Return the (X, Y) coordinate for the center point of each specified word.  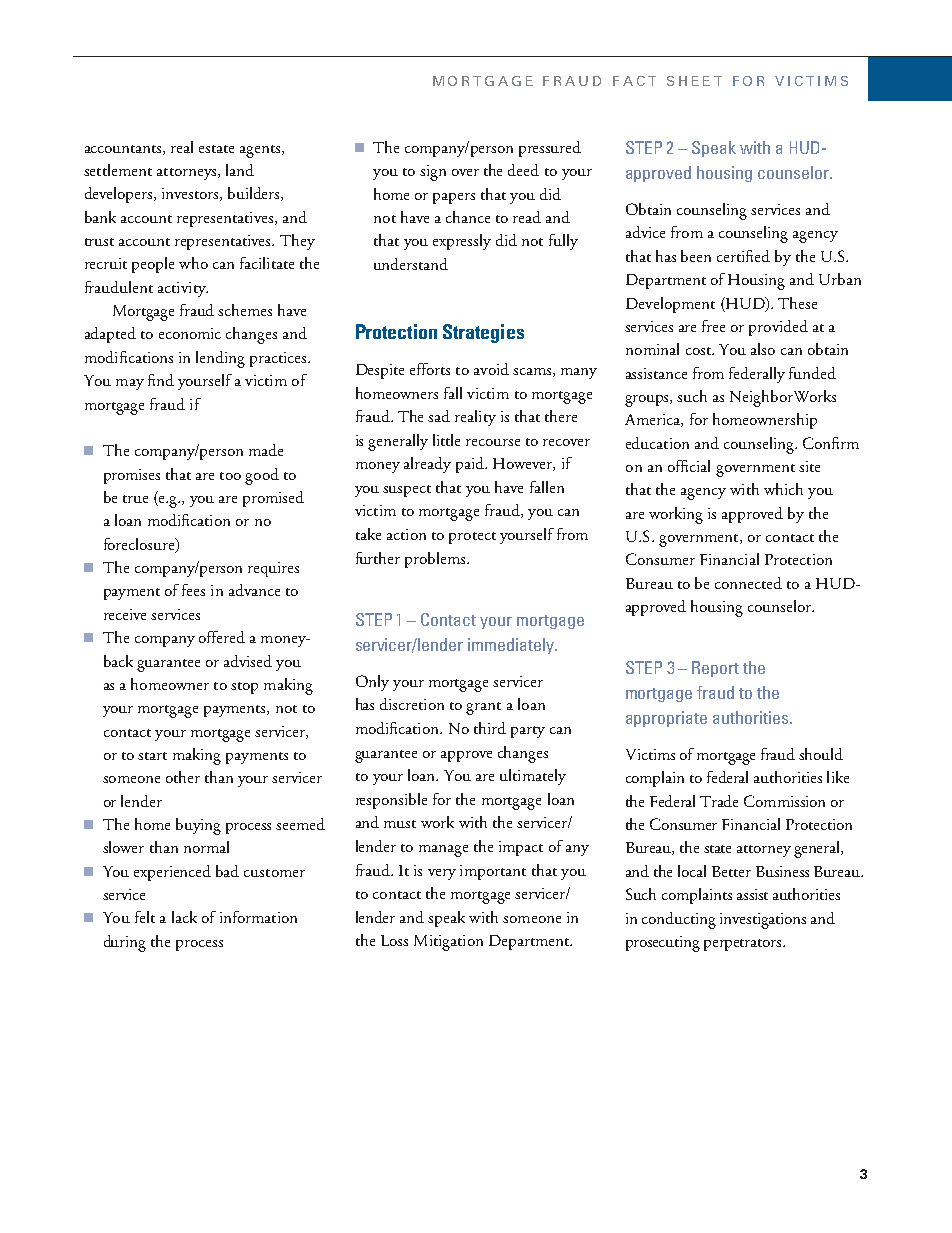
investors (191, 194)
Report (715, 669)
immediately (512, 646)
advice (645, 232)
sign (433, 173)
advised (248, 661)
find (161, 380)
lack (184, 917)
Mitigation (448, 943)
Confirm (831, 443)
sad (439, 416)
